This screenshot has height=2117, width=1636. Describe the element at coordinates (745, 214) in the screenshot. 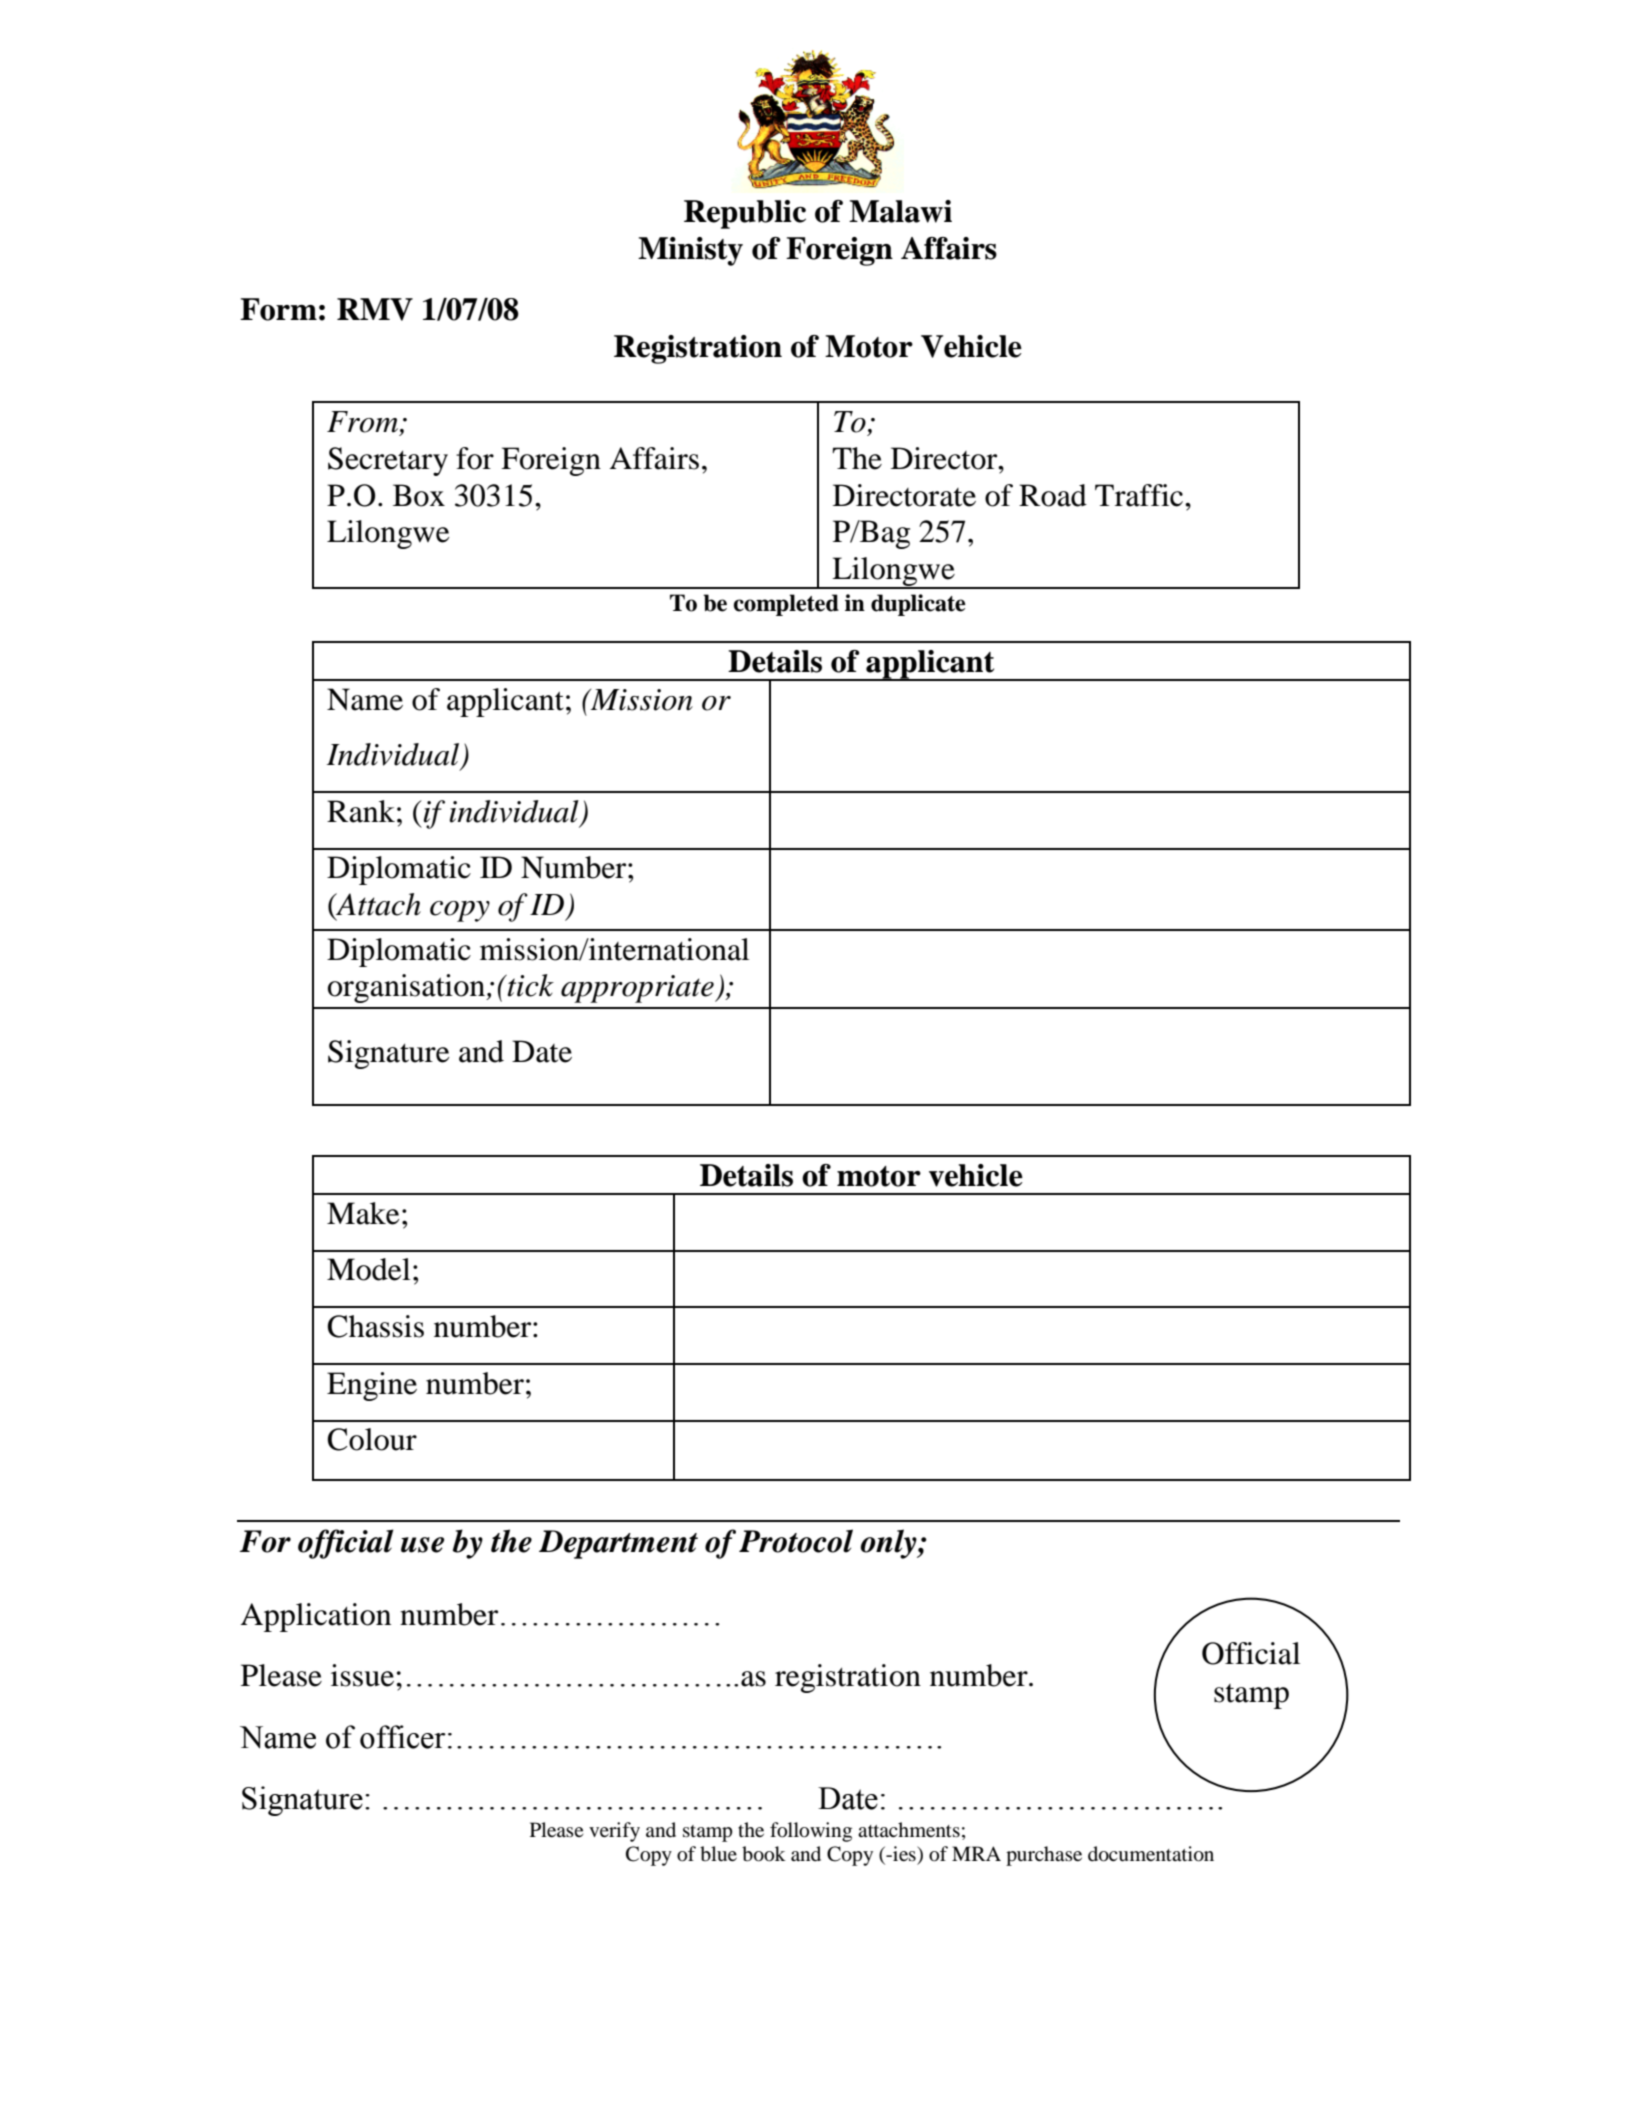

I see `Republic` at that location.
